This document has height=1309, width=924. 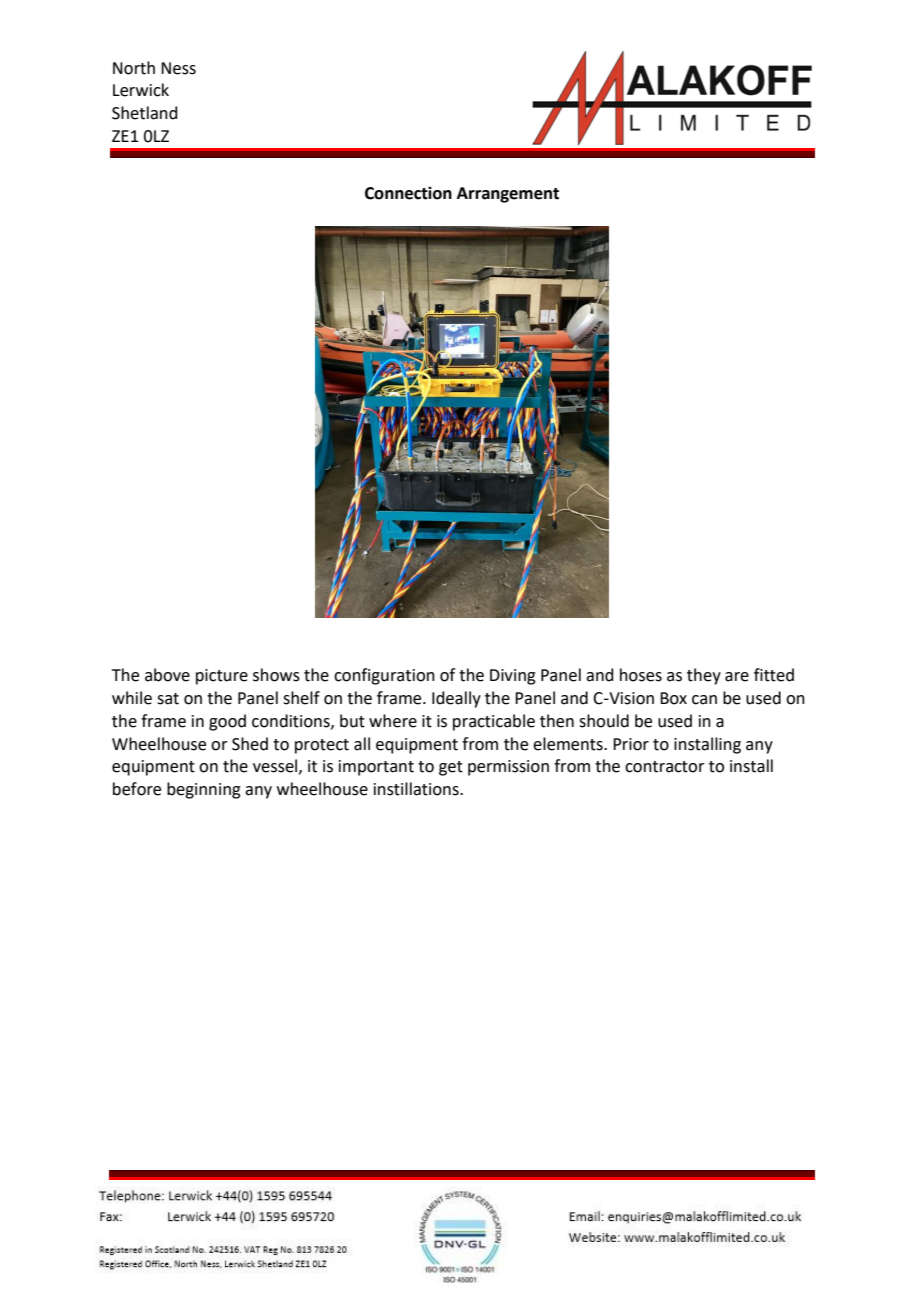 I want to click on configuration, so click(x=384, y=676).
